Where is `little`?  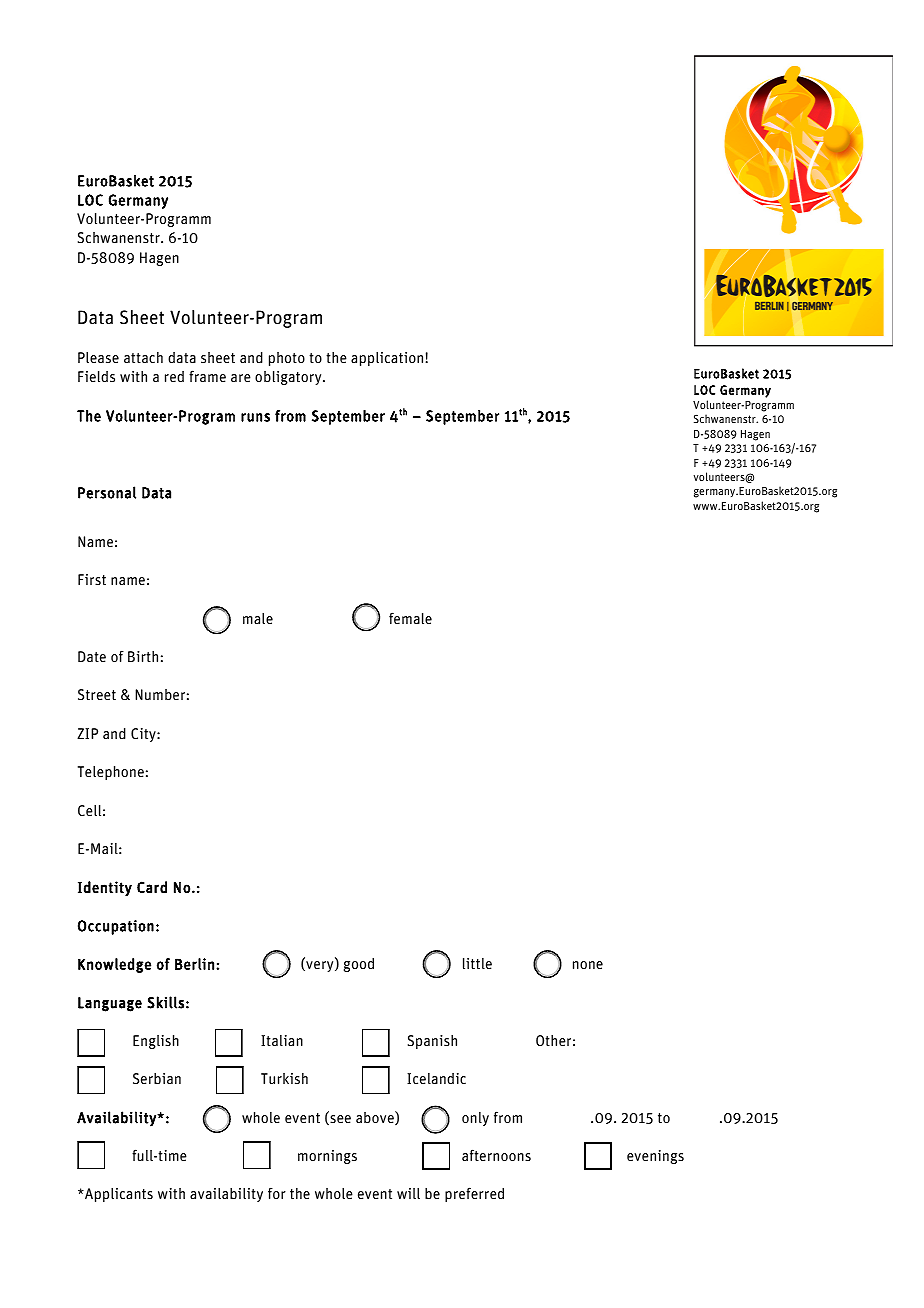
little is located at coordinates (477, 963).
